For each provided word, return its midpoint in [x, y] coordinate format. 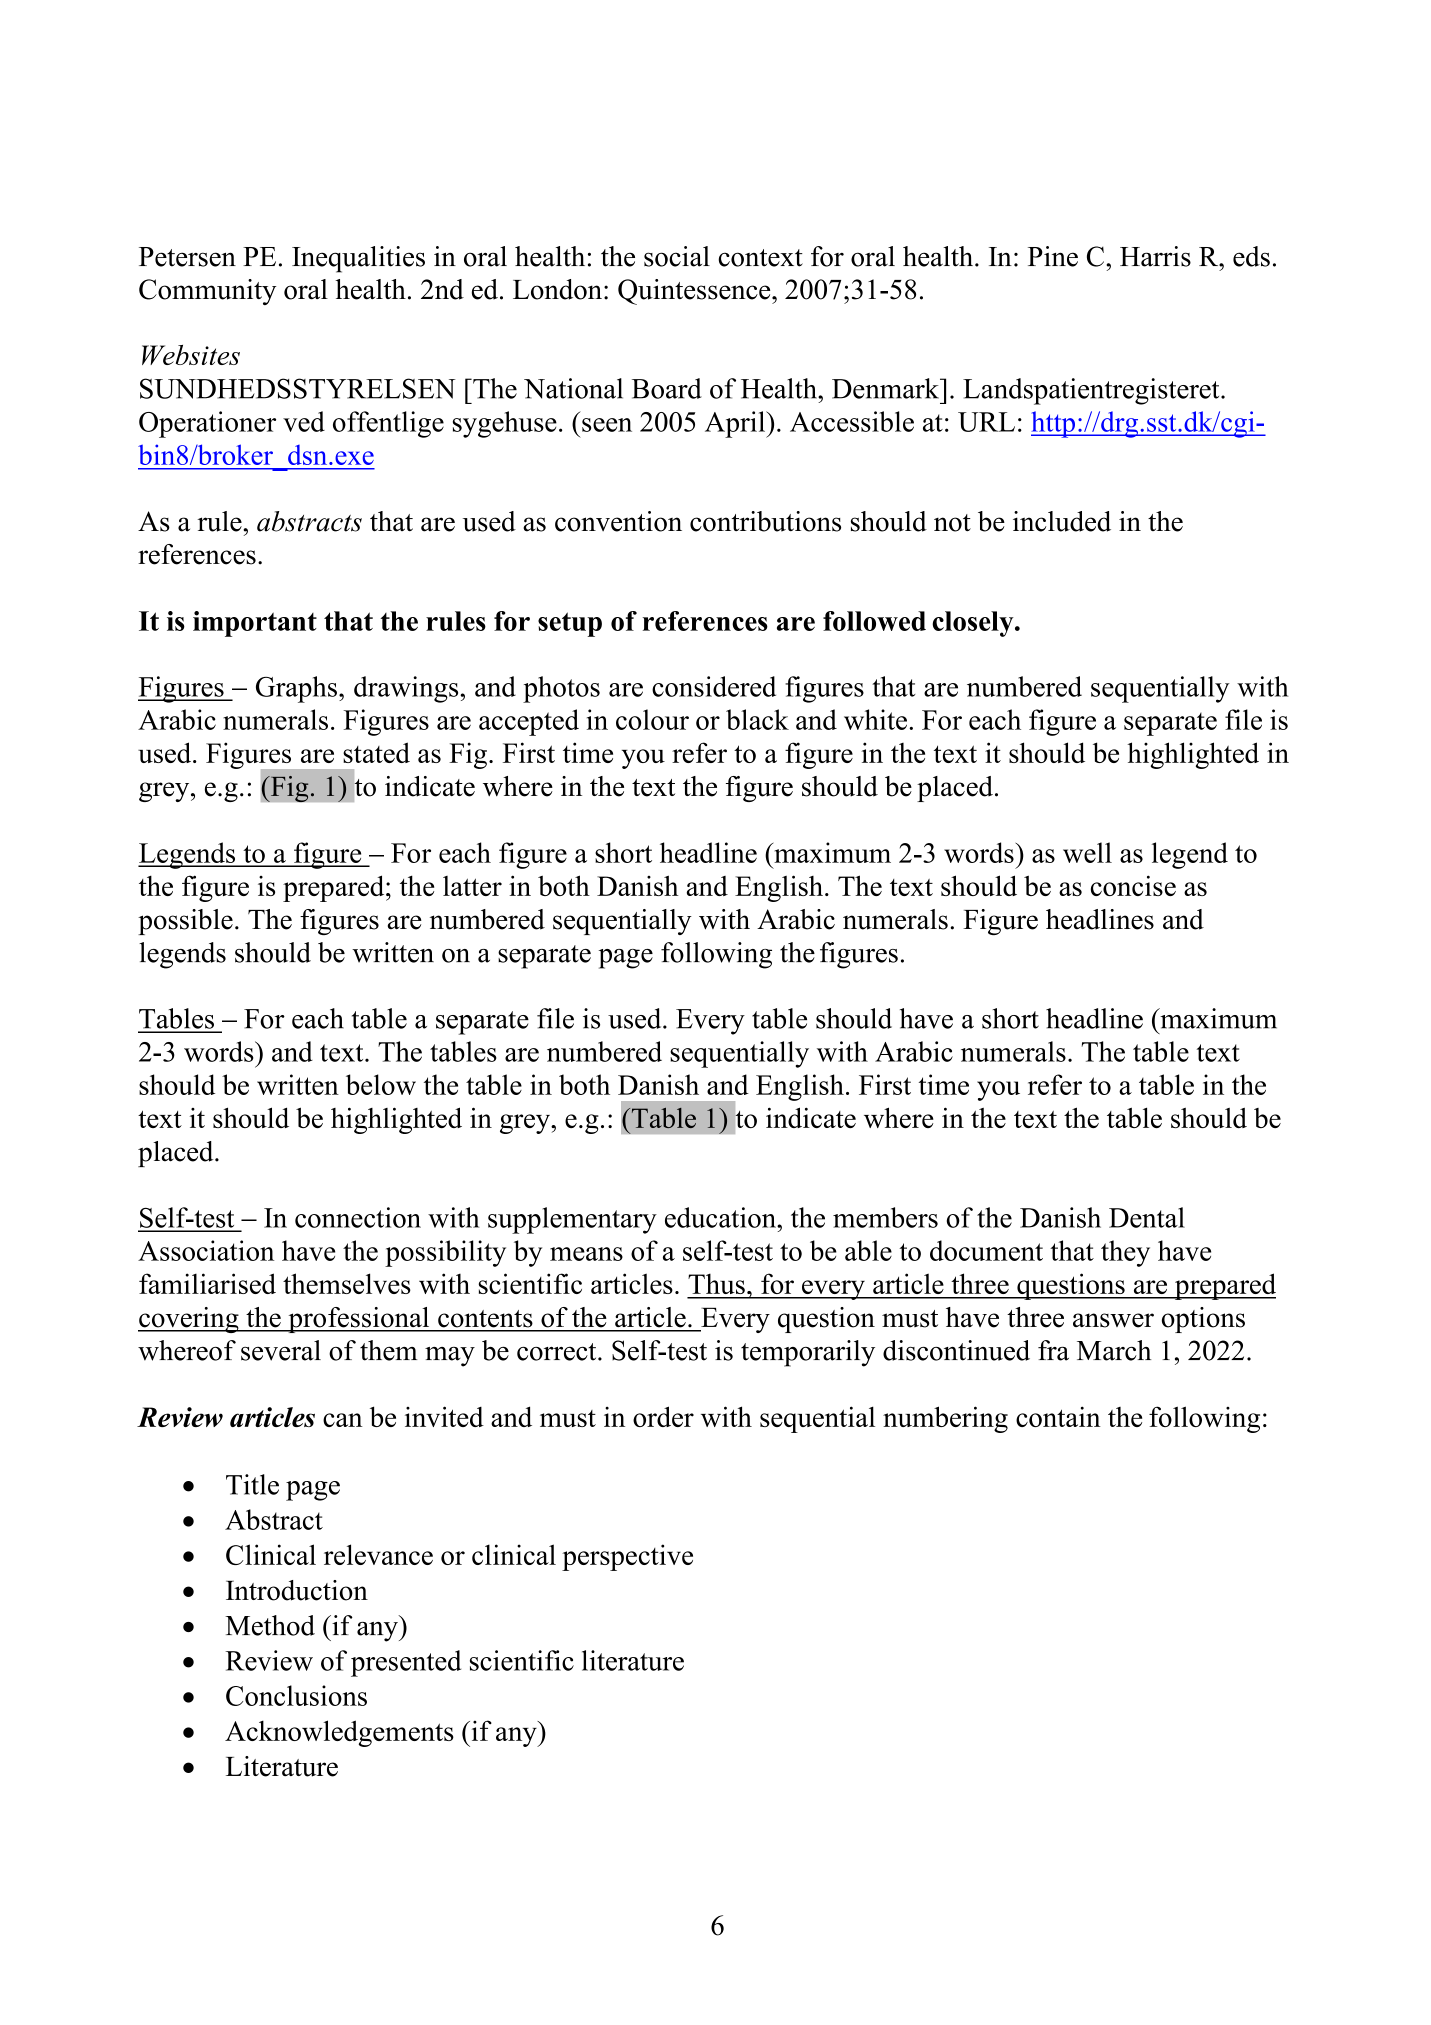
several [281, 1350]
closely [974, 624]
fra [1053, 1350]
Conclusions [296, 1695]
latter [472, 886]
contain [1058, 1416]
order [663, 1416]
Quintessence [695, 292]
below [381, 1084]
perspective [627, 1557]
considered [714, 686]
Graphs [296, 689]
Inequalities [358, 259]
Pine [1053, 256]
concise [1133, 885]
